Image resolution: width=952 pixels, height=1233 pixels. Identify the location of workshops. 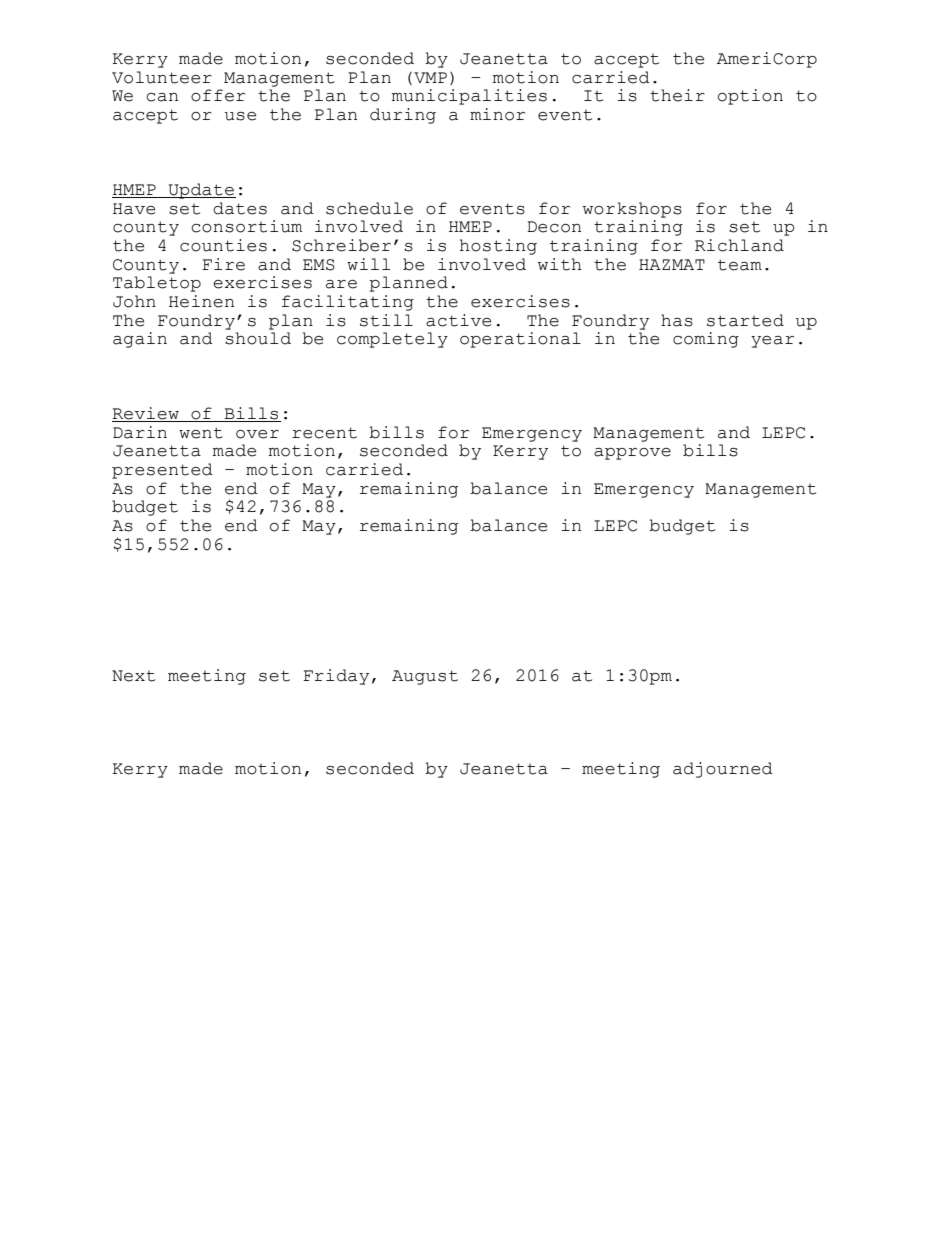
(632, 210).
